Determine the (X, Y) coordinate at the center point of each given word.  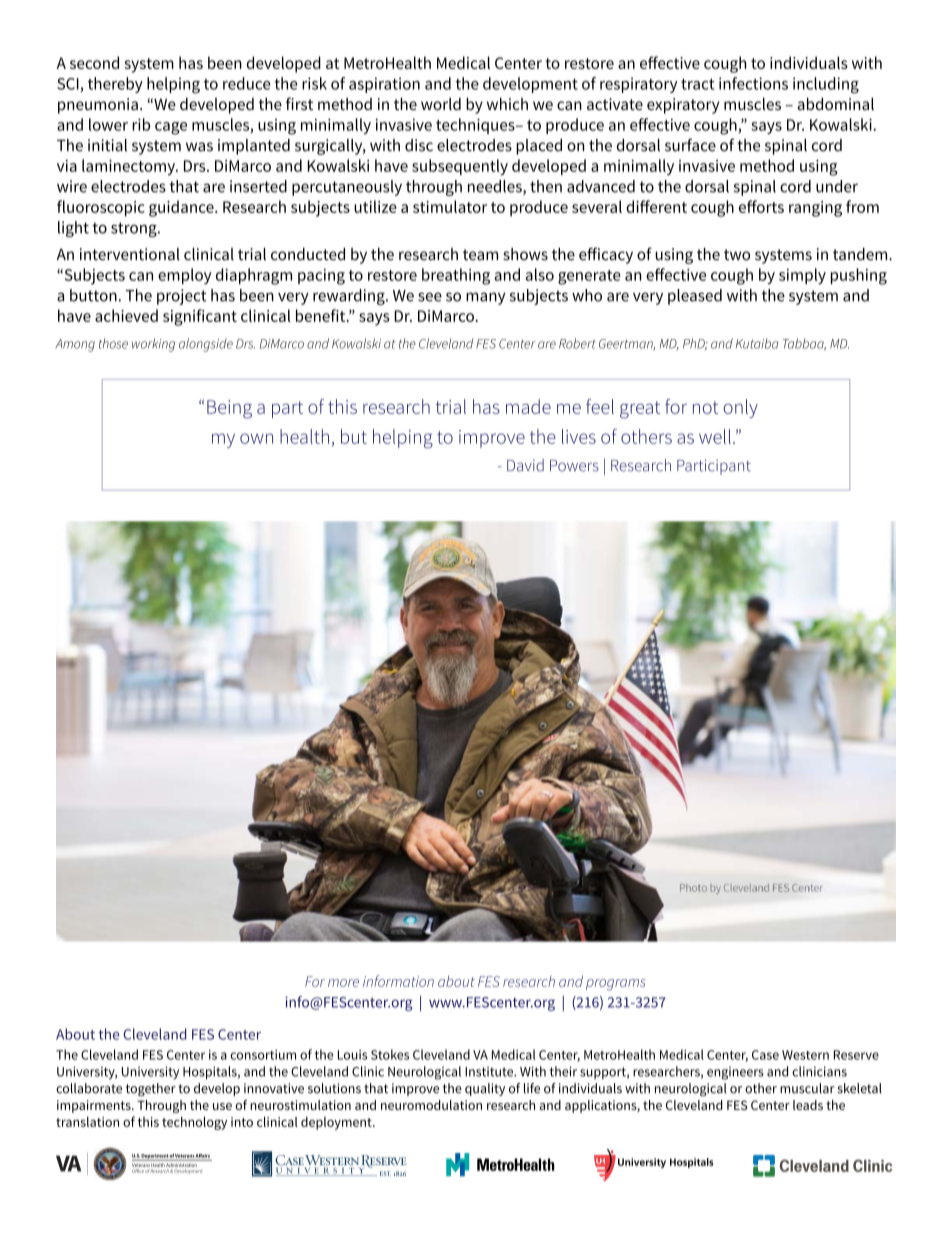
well (715, 436)
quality (485, 1089)
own (256, 438)
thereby (115, 85)
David (525, 465)
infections (753, 83)
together (151, 1090)
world (441, 104)
